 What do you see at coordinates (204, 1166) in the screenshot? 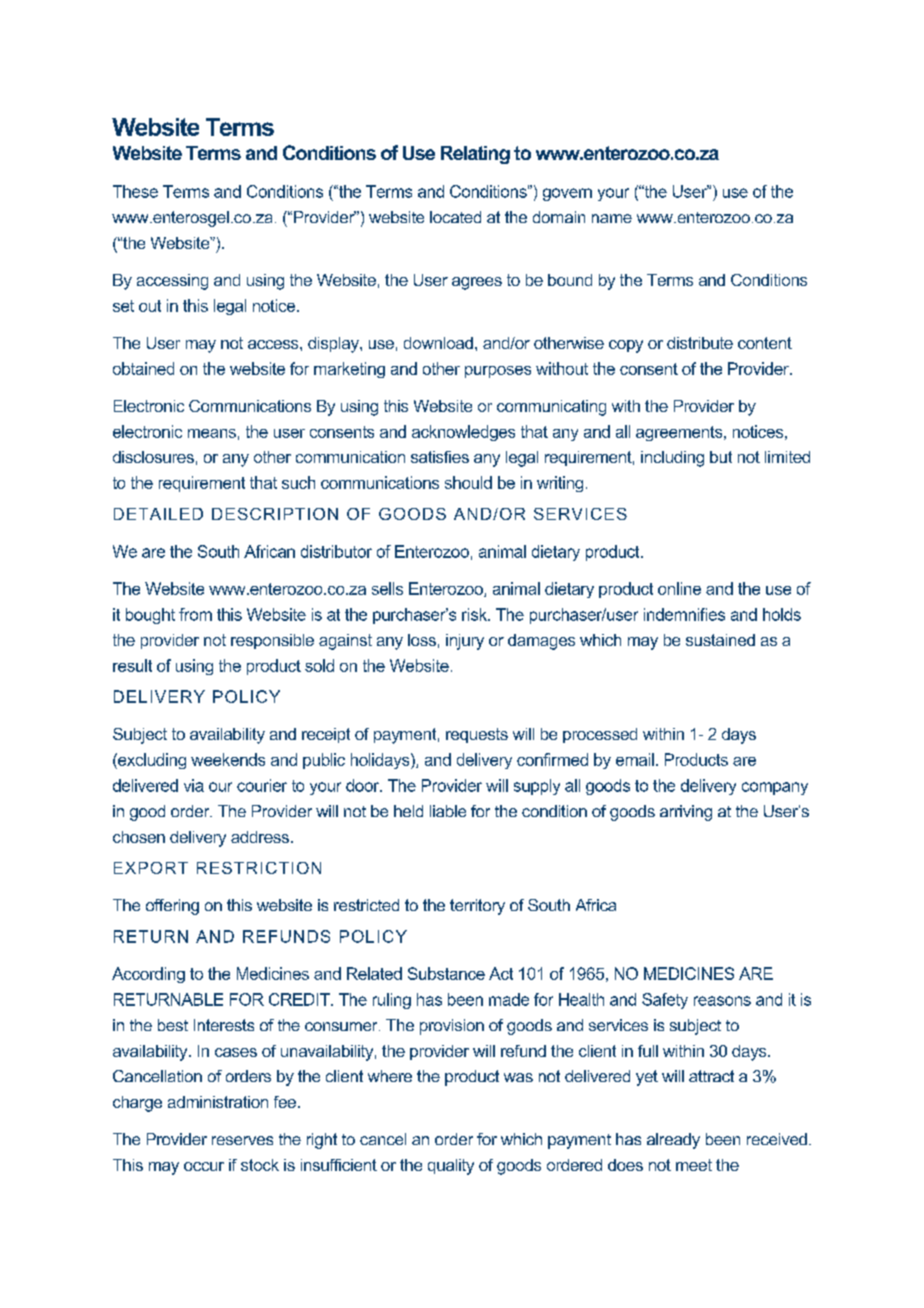
I see `occur` at bounding box center [204, 1166].
